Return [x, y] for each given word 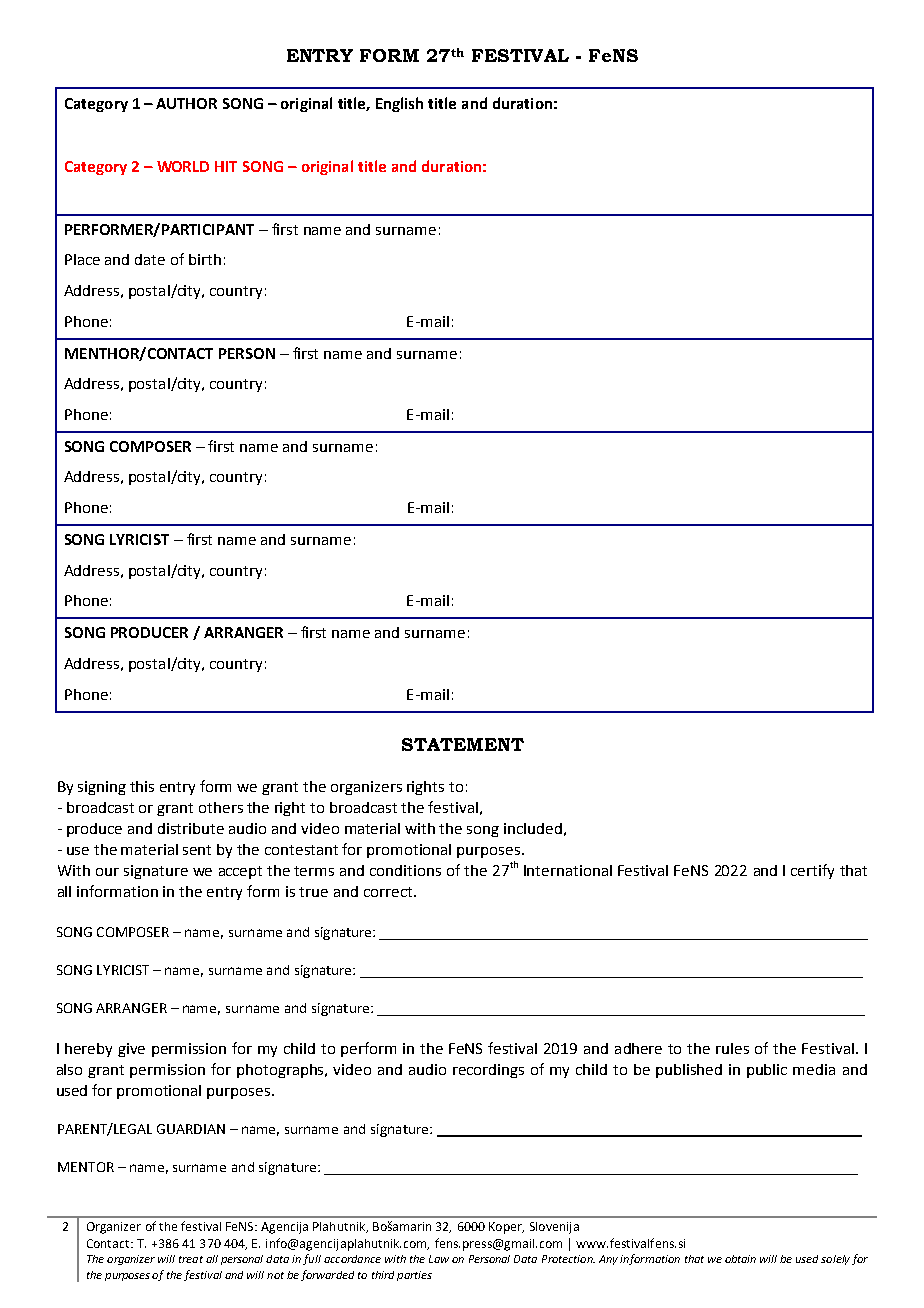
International [568, 870]
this [142, 786]
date [150, 259]
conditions [405, 870]
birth [205, 259]
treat [191, 1259]
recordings [488, 1071]
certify [812, 871]
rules [732, 1048]
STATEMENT [463, 744]
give [131, 1050]
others [221, 807]
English [399, 104]
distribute [191, 828]
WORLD [183, 166]
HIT [226, 166]
